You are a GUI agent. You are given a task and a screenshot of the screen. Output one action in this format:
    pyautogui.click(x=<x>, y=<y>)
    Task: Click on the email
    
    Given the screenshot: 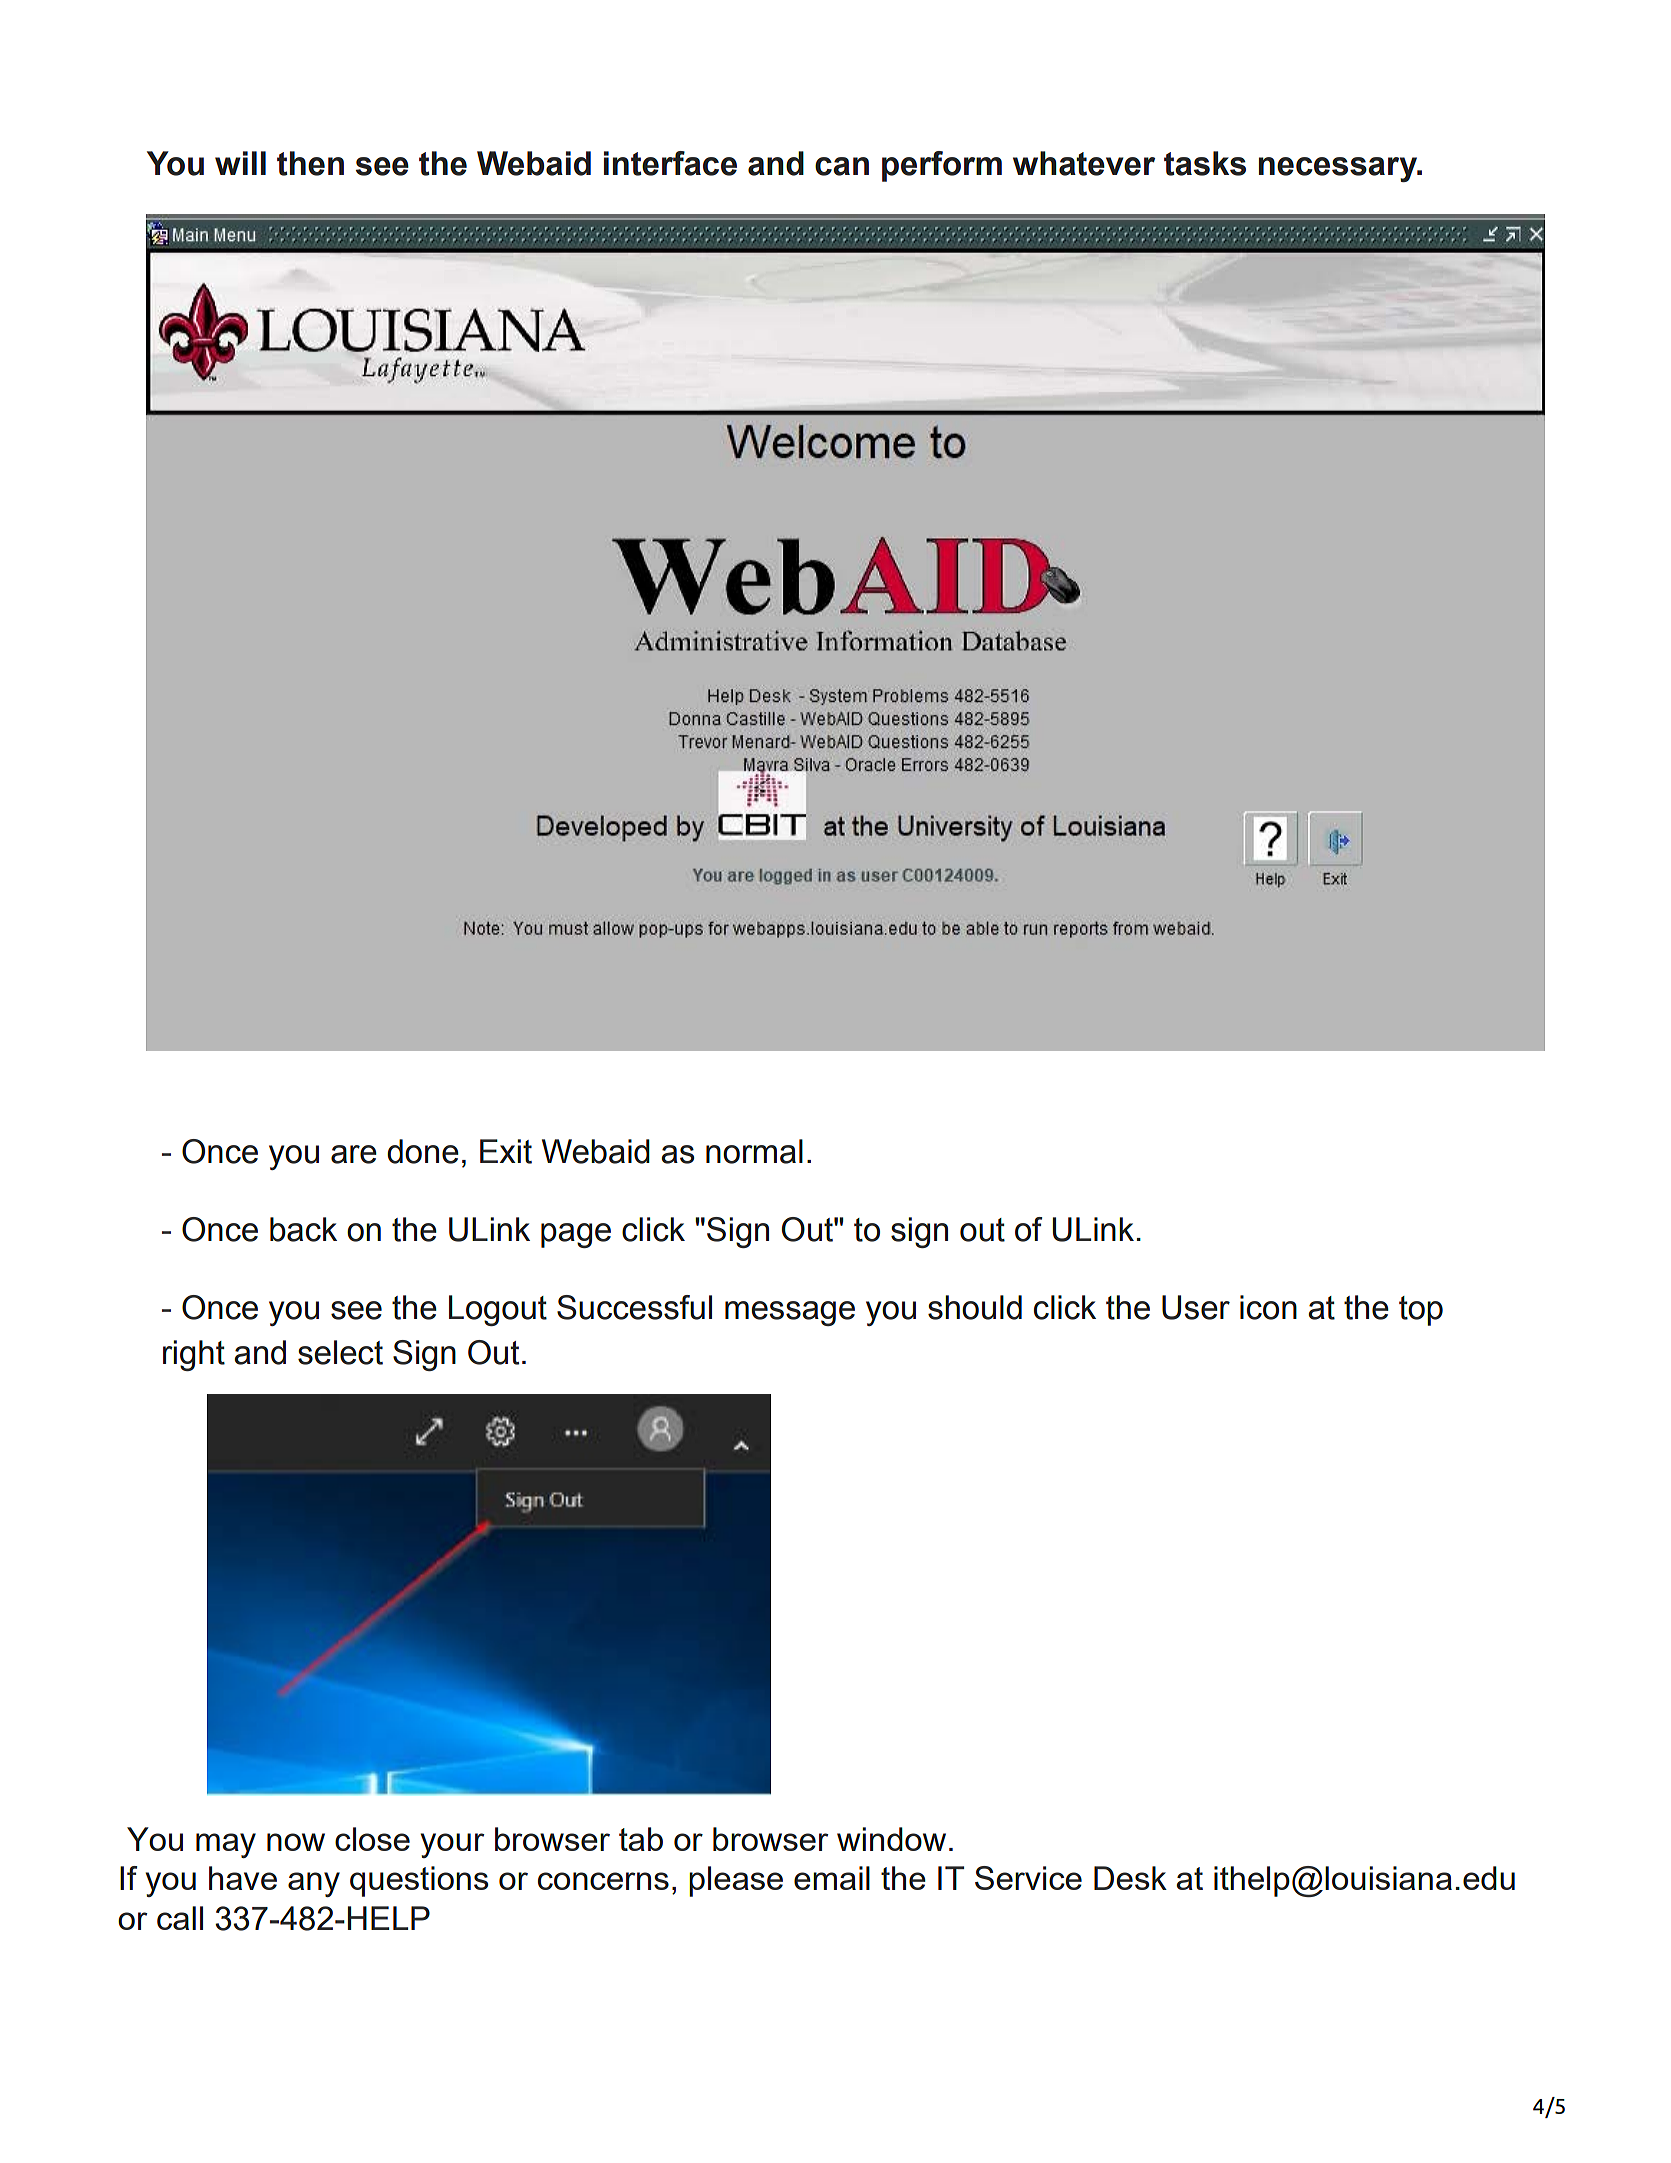 What is the action you would take?
    pyautogui.click(x=832, y=1878)
